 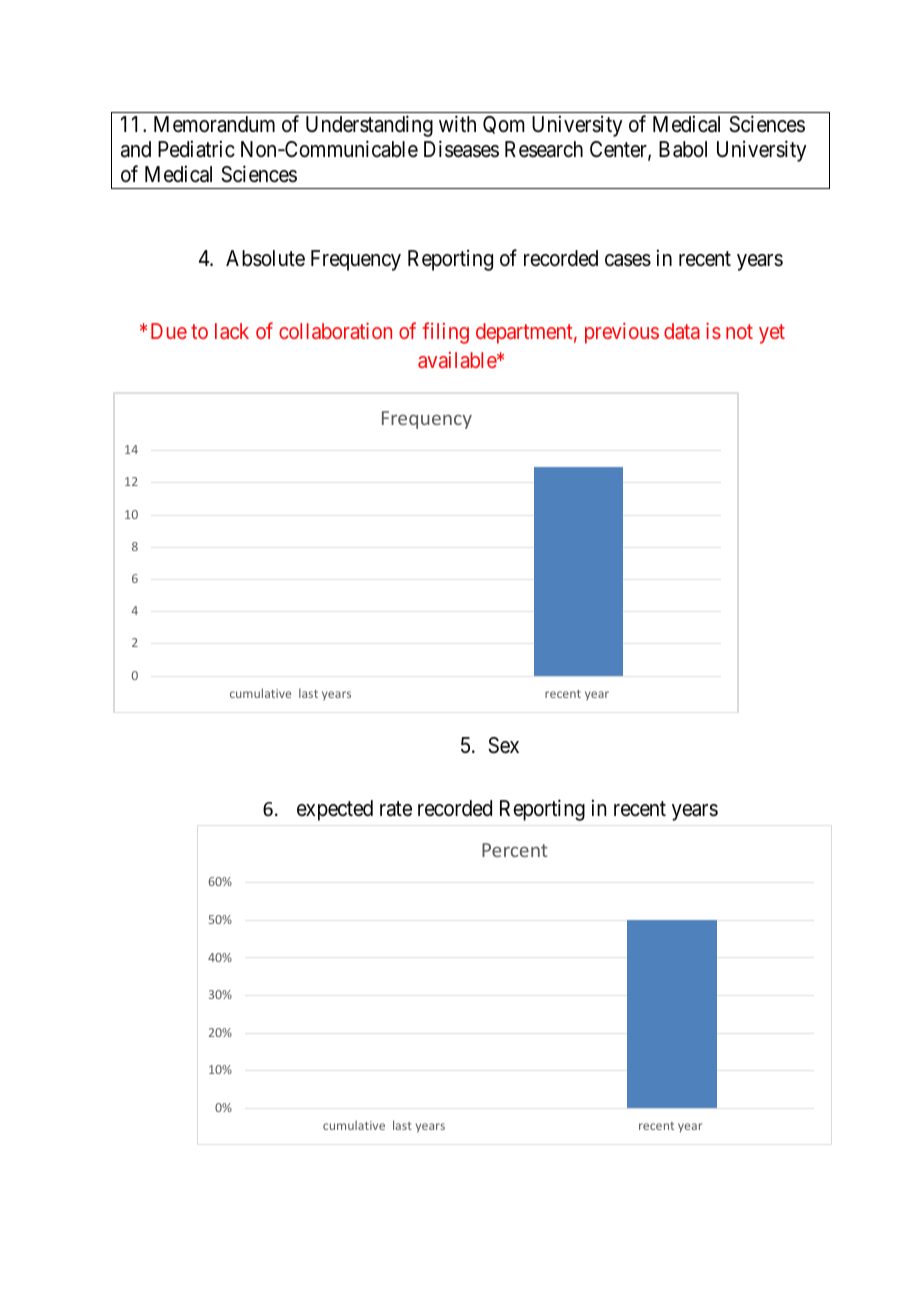 I want to click on filing, so click(x=446, y=333).
